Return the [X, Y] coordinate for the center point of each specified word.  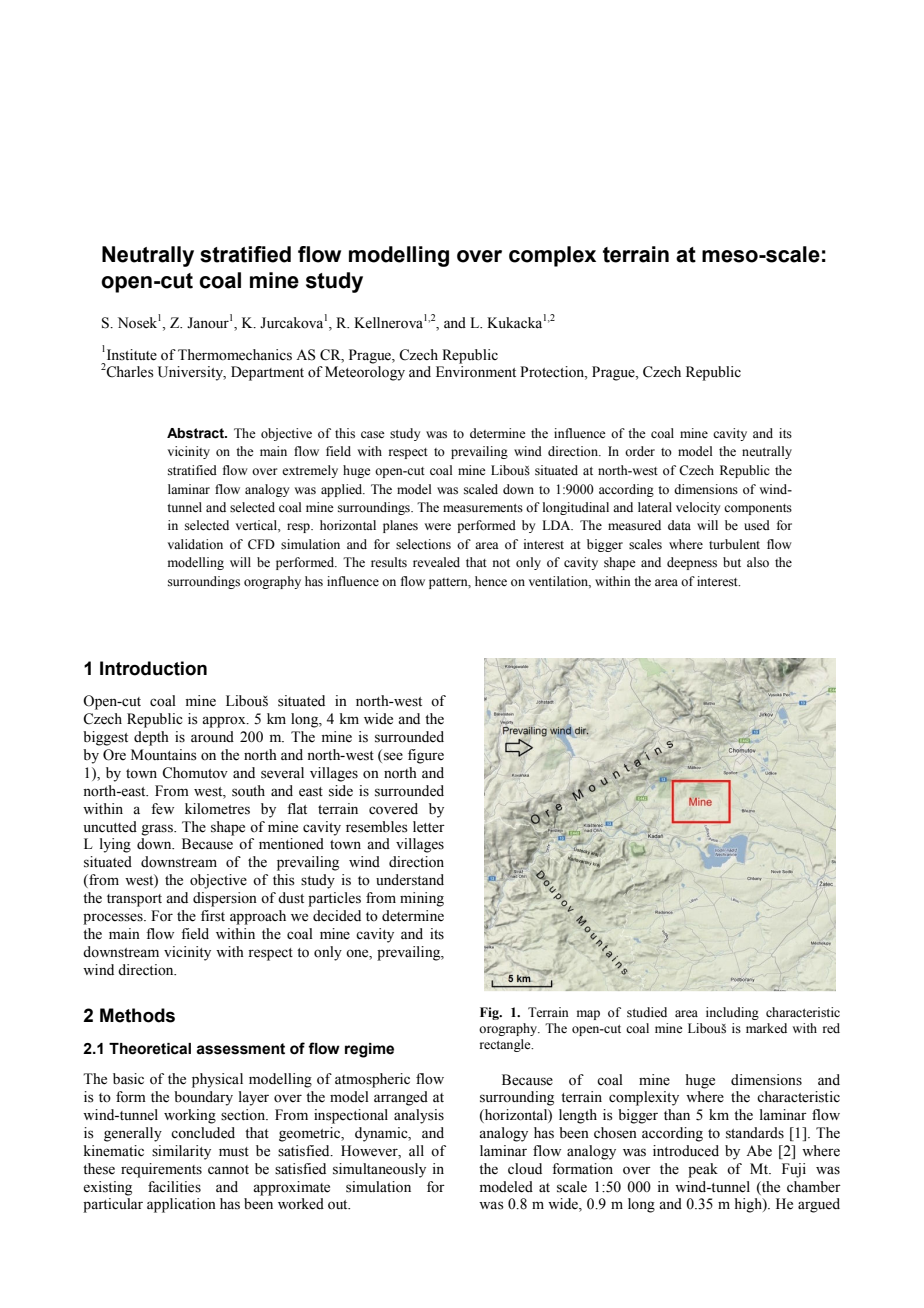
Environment [476, 372]
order [640, 451]
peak [703, 1170]
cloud [525, 1169]
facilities [174, 1187]
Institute [130, 355]
